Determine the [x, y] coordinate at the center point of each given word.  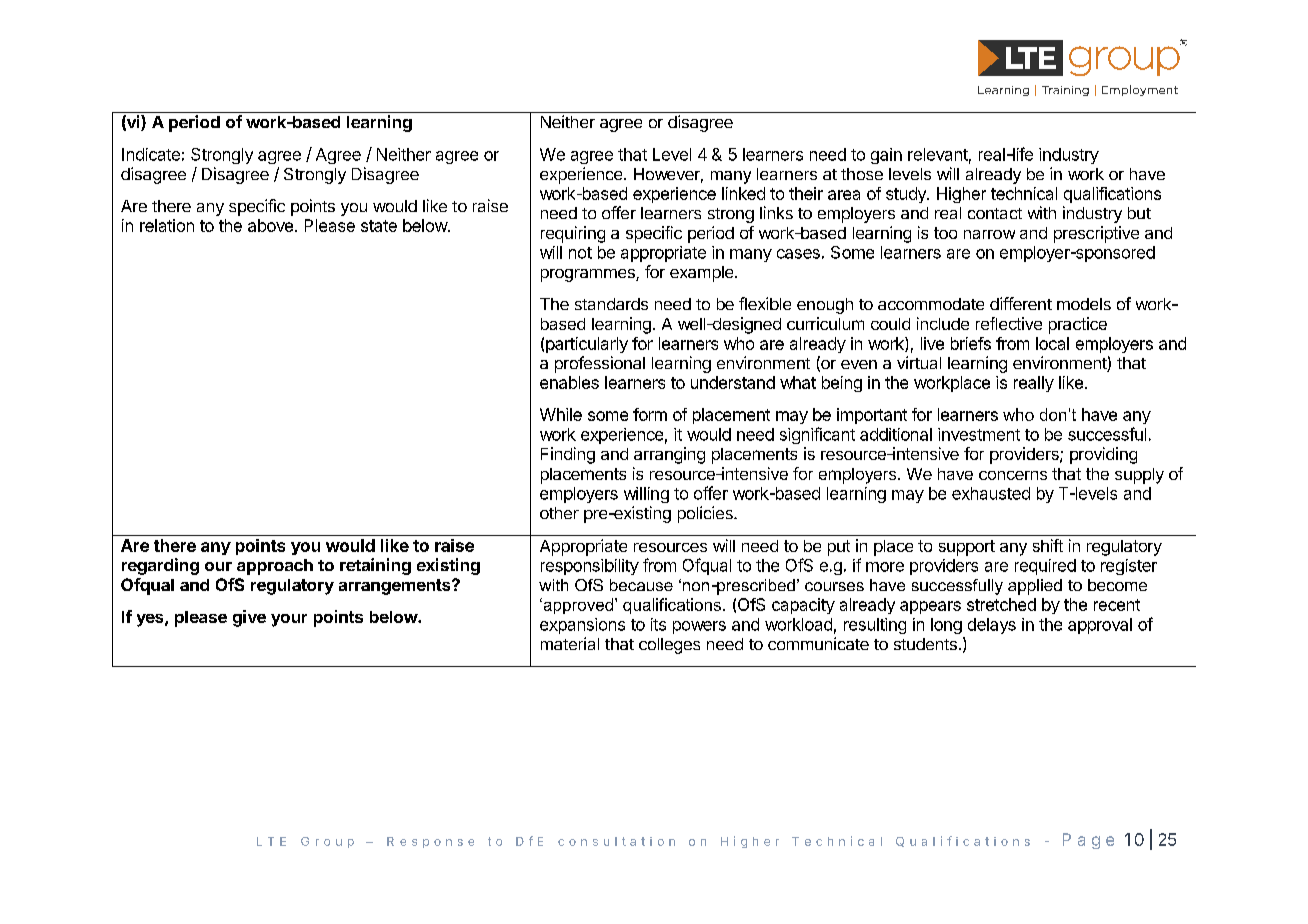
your [289, 620]
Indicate [151, 154]
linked [743, 193]
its [658, 624]
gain [886, 156]
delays [992, 626]
